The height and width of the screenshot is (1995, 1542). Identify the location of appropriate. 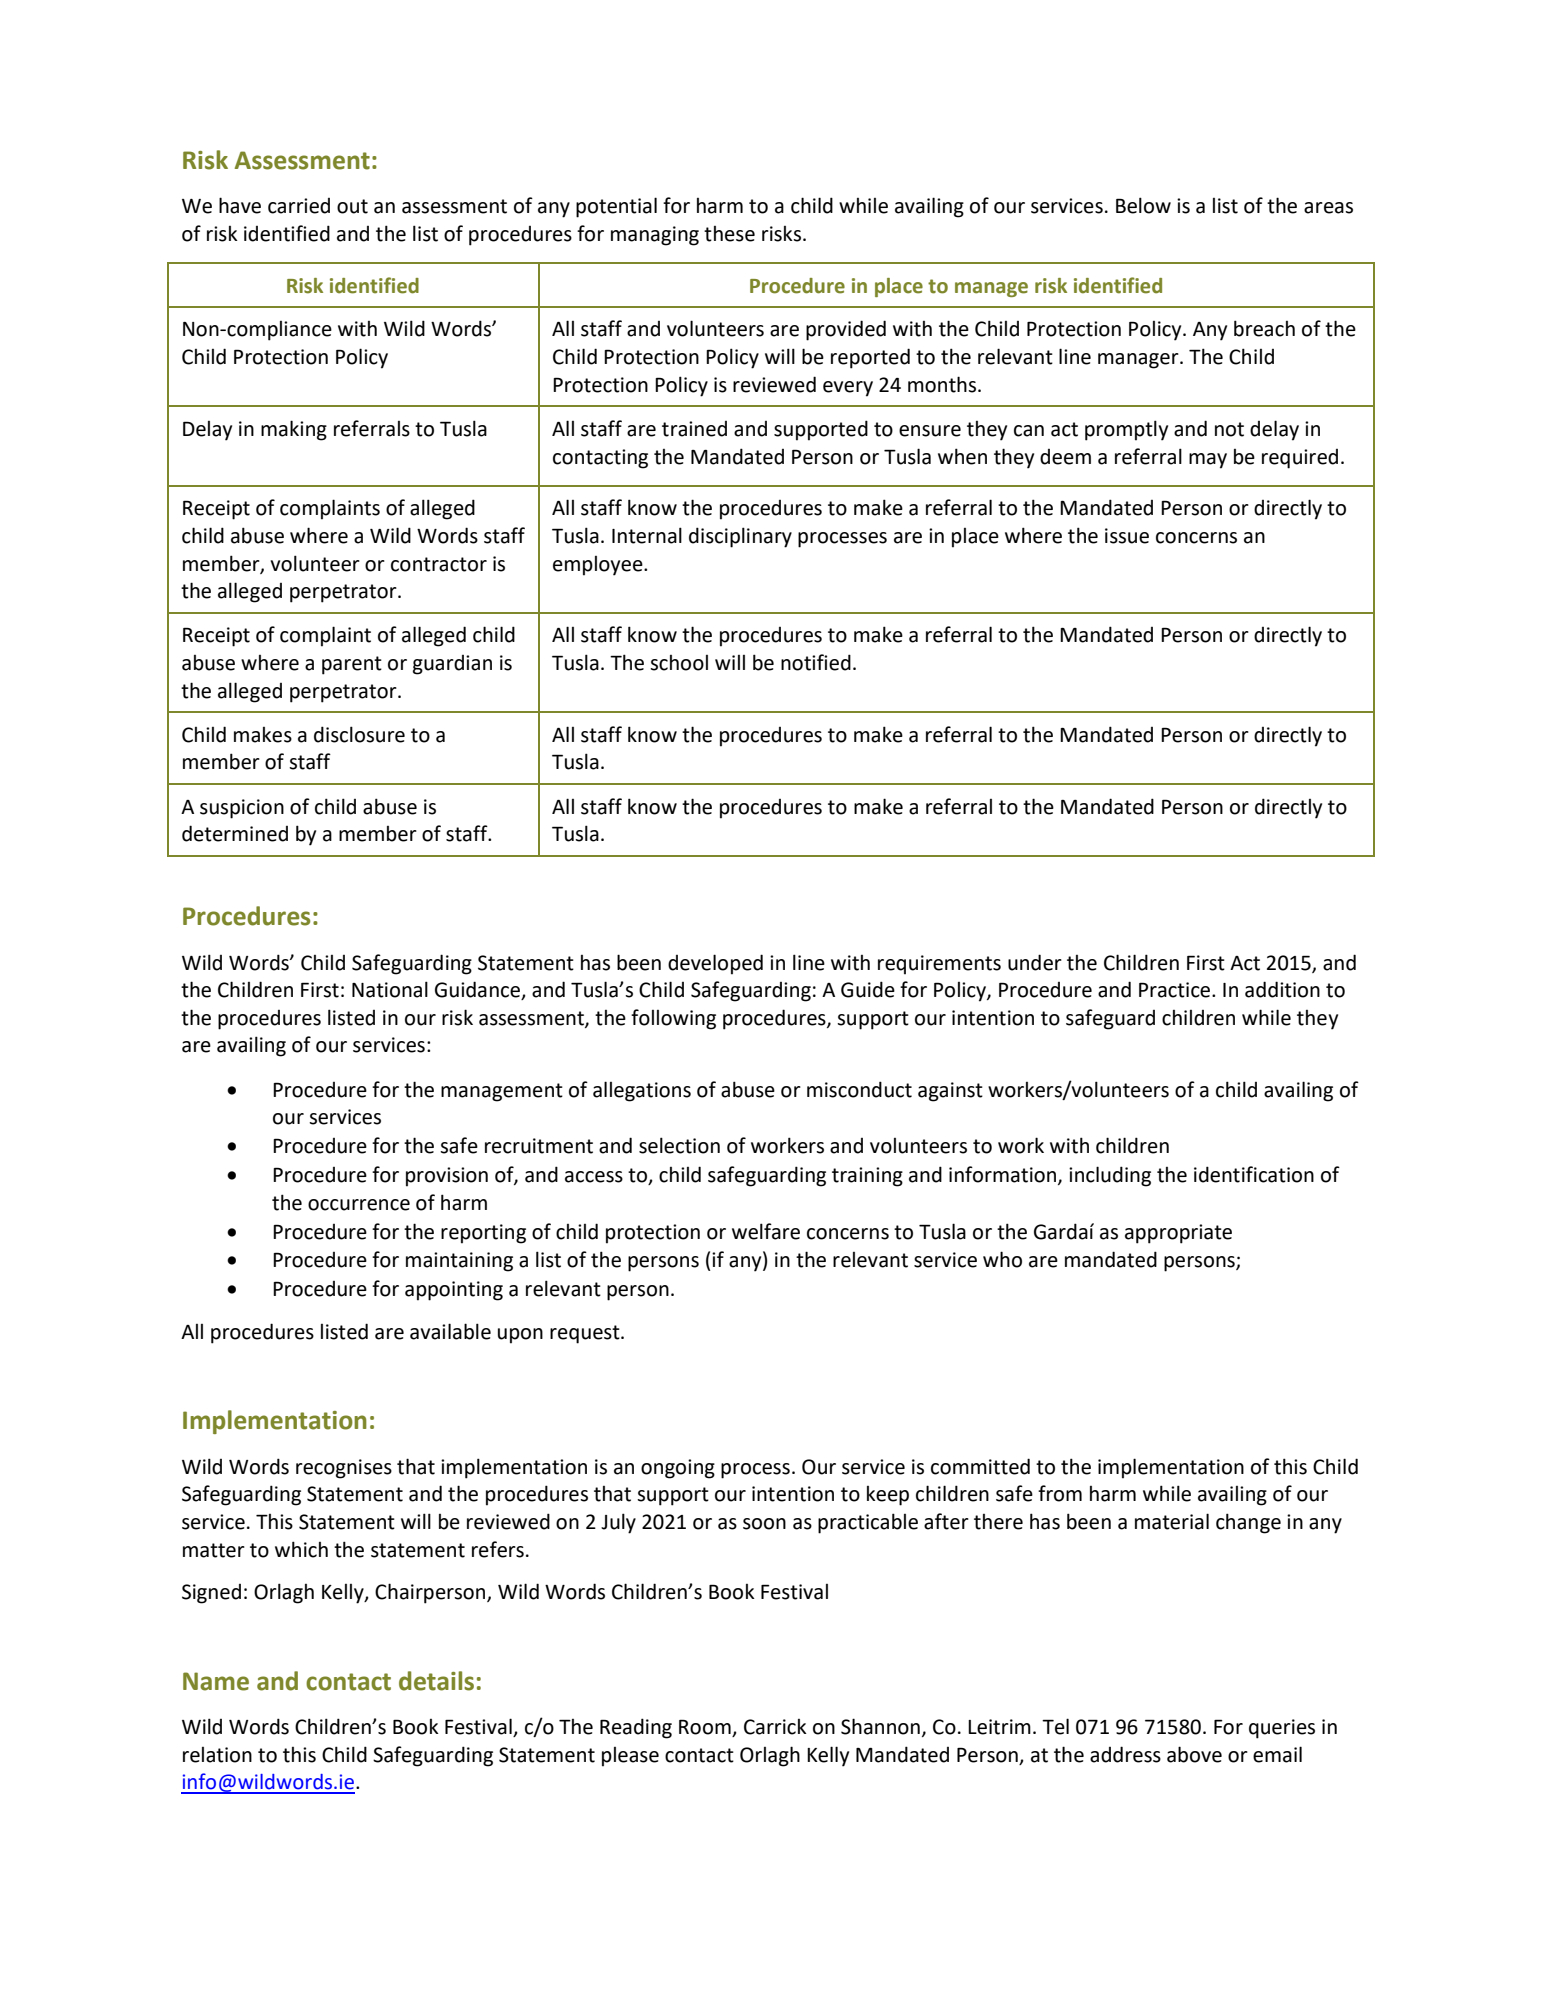
(1178, 1234).
